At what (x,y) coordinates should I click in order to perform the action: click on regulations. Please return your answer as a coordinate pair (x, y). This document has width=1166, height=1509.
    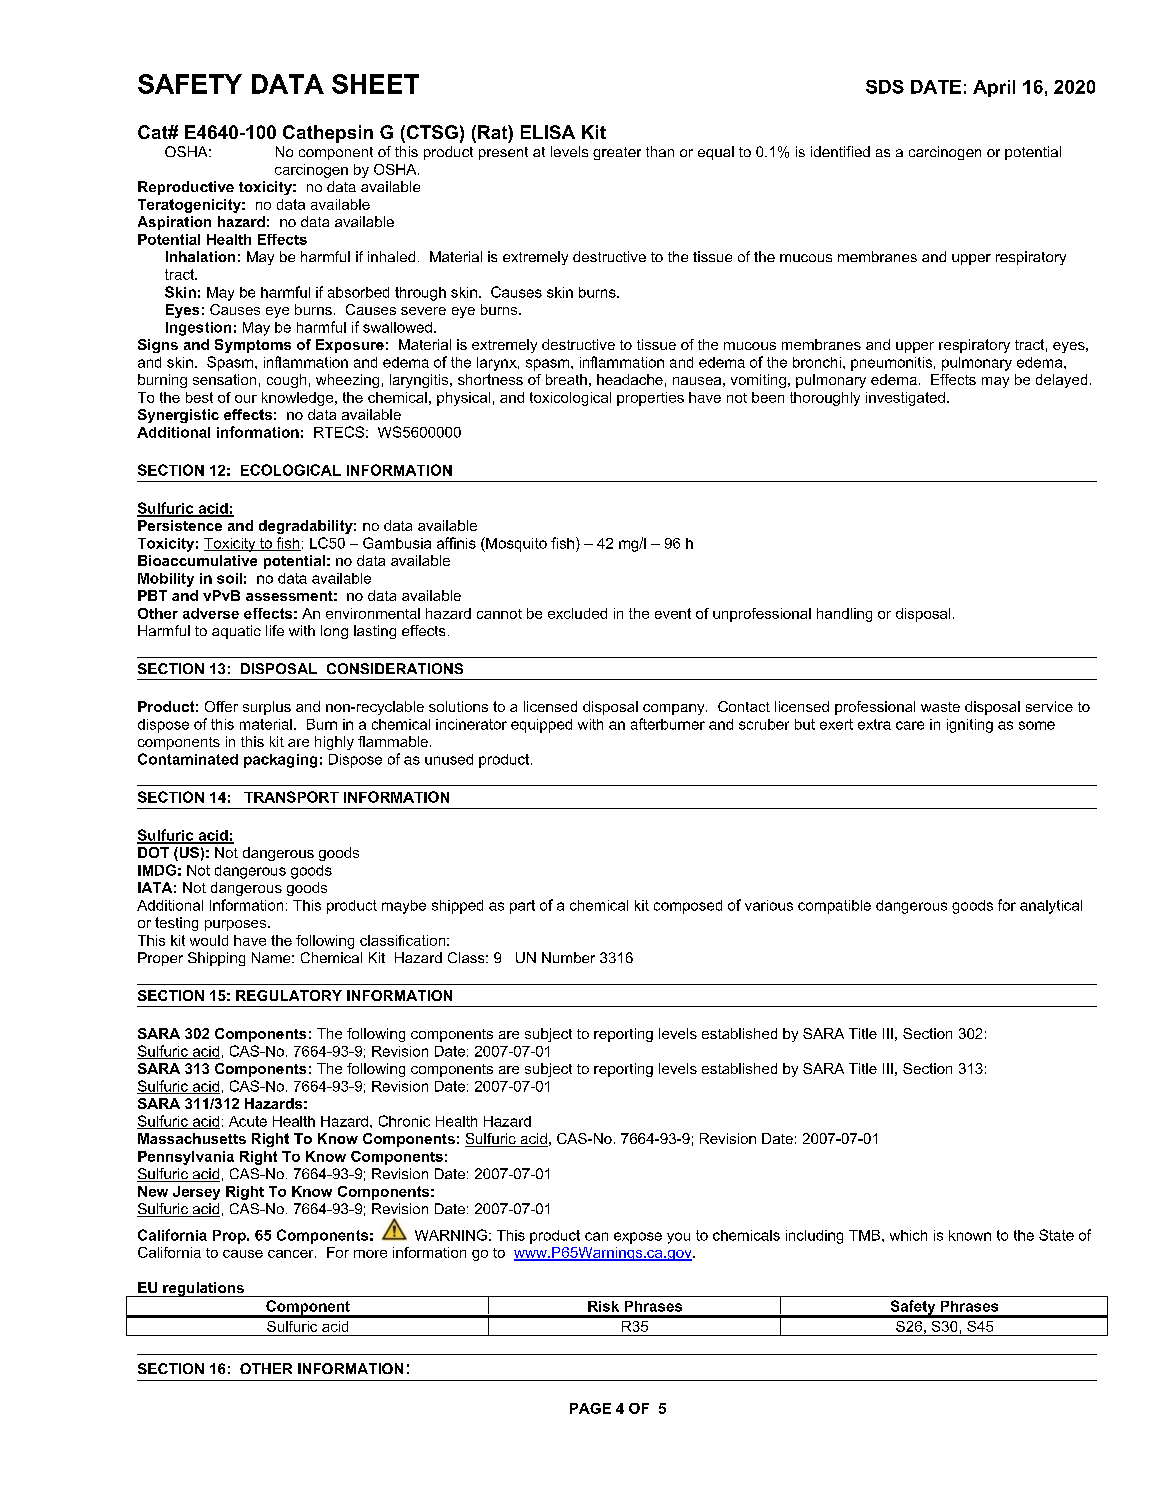
    Looking at the image, I should click on (203, 1289).
